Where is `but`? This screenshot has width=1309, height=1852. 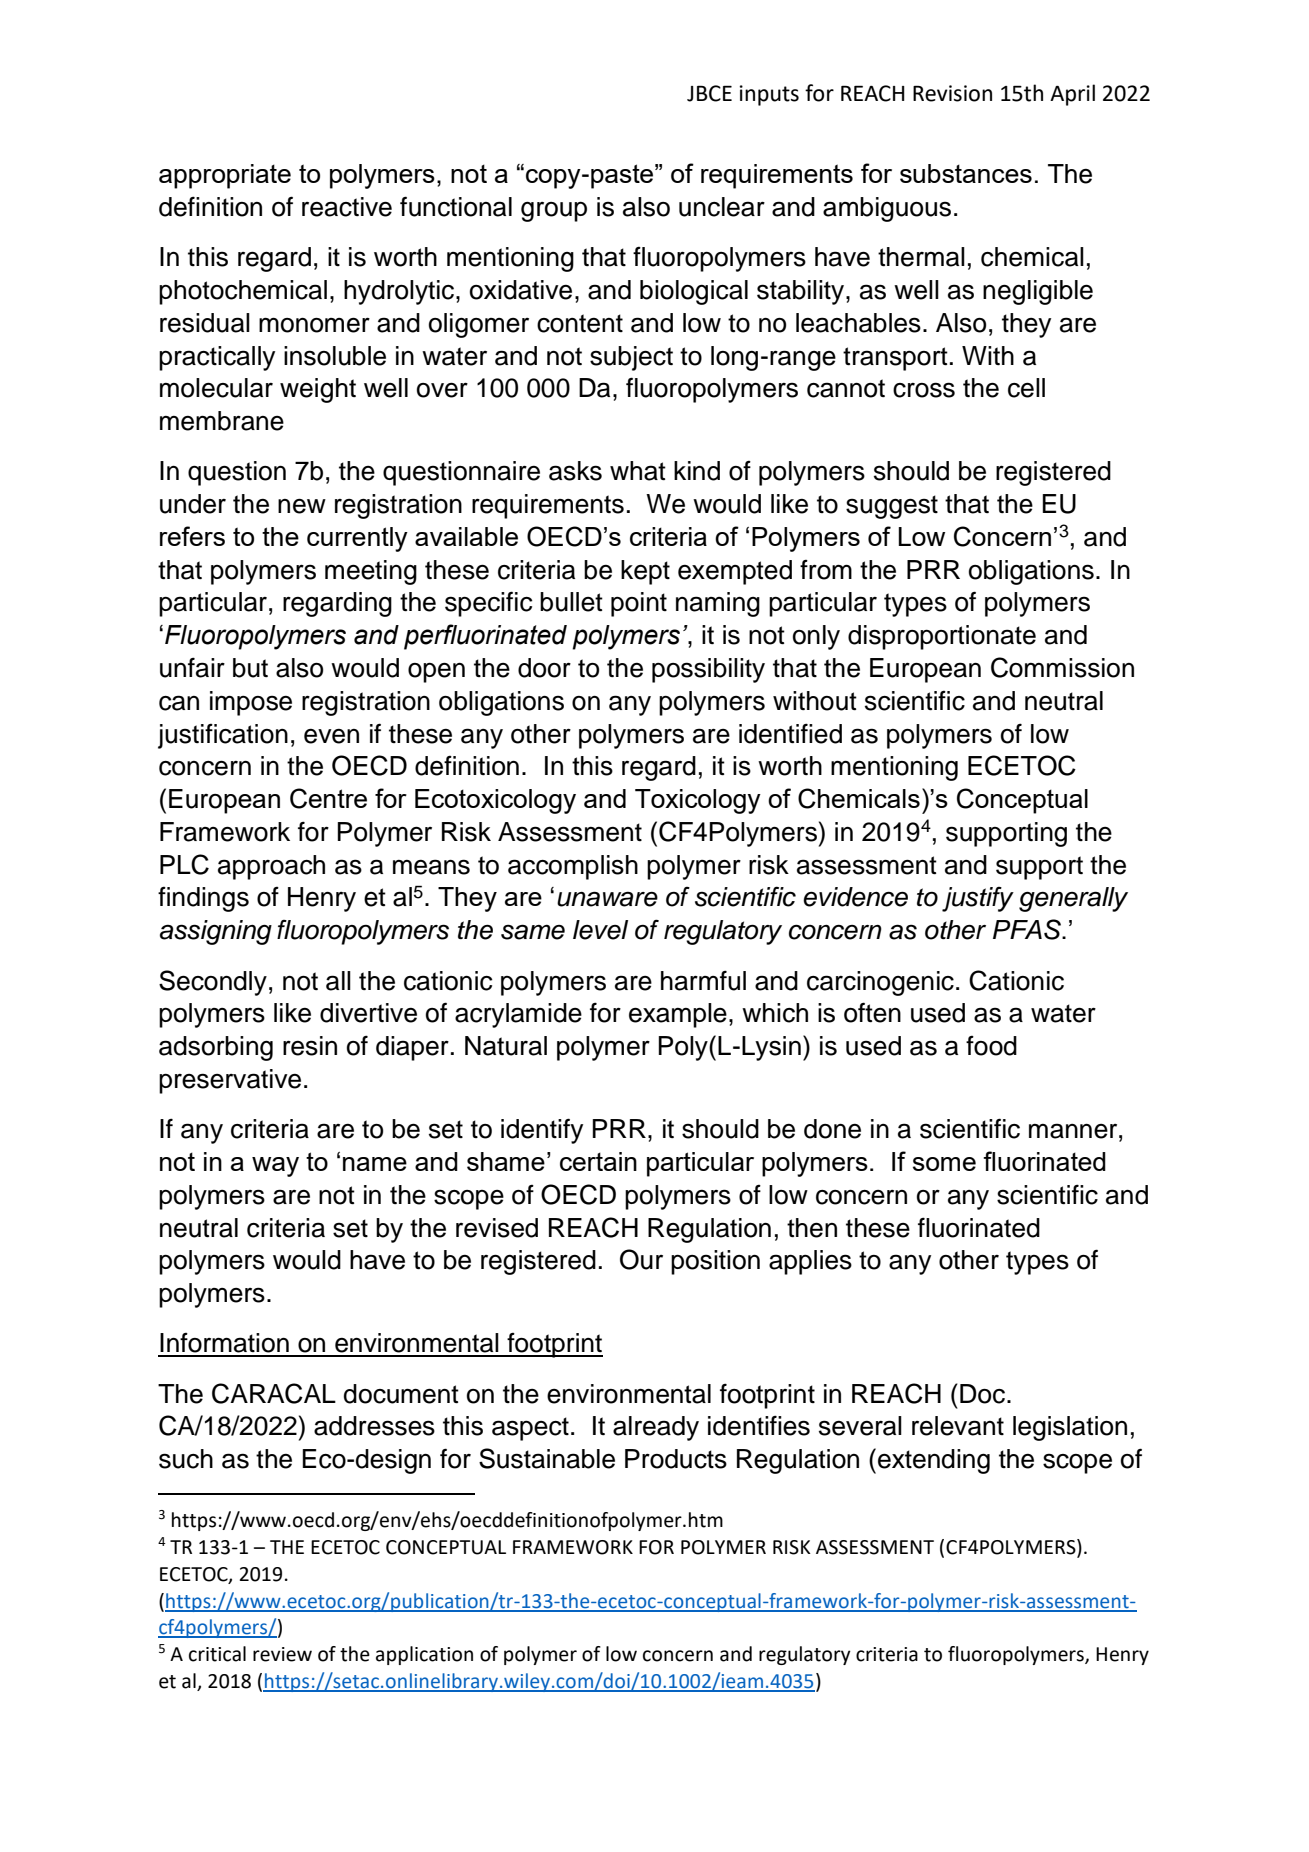
but is located at coordinates (250, 668).
